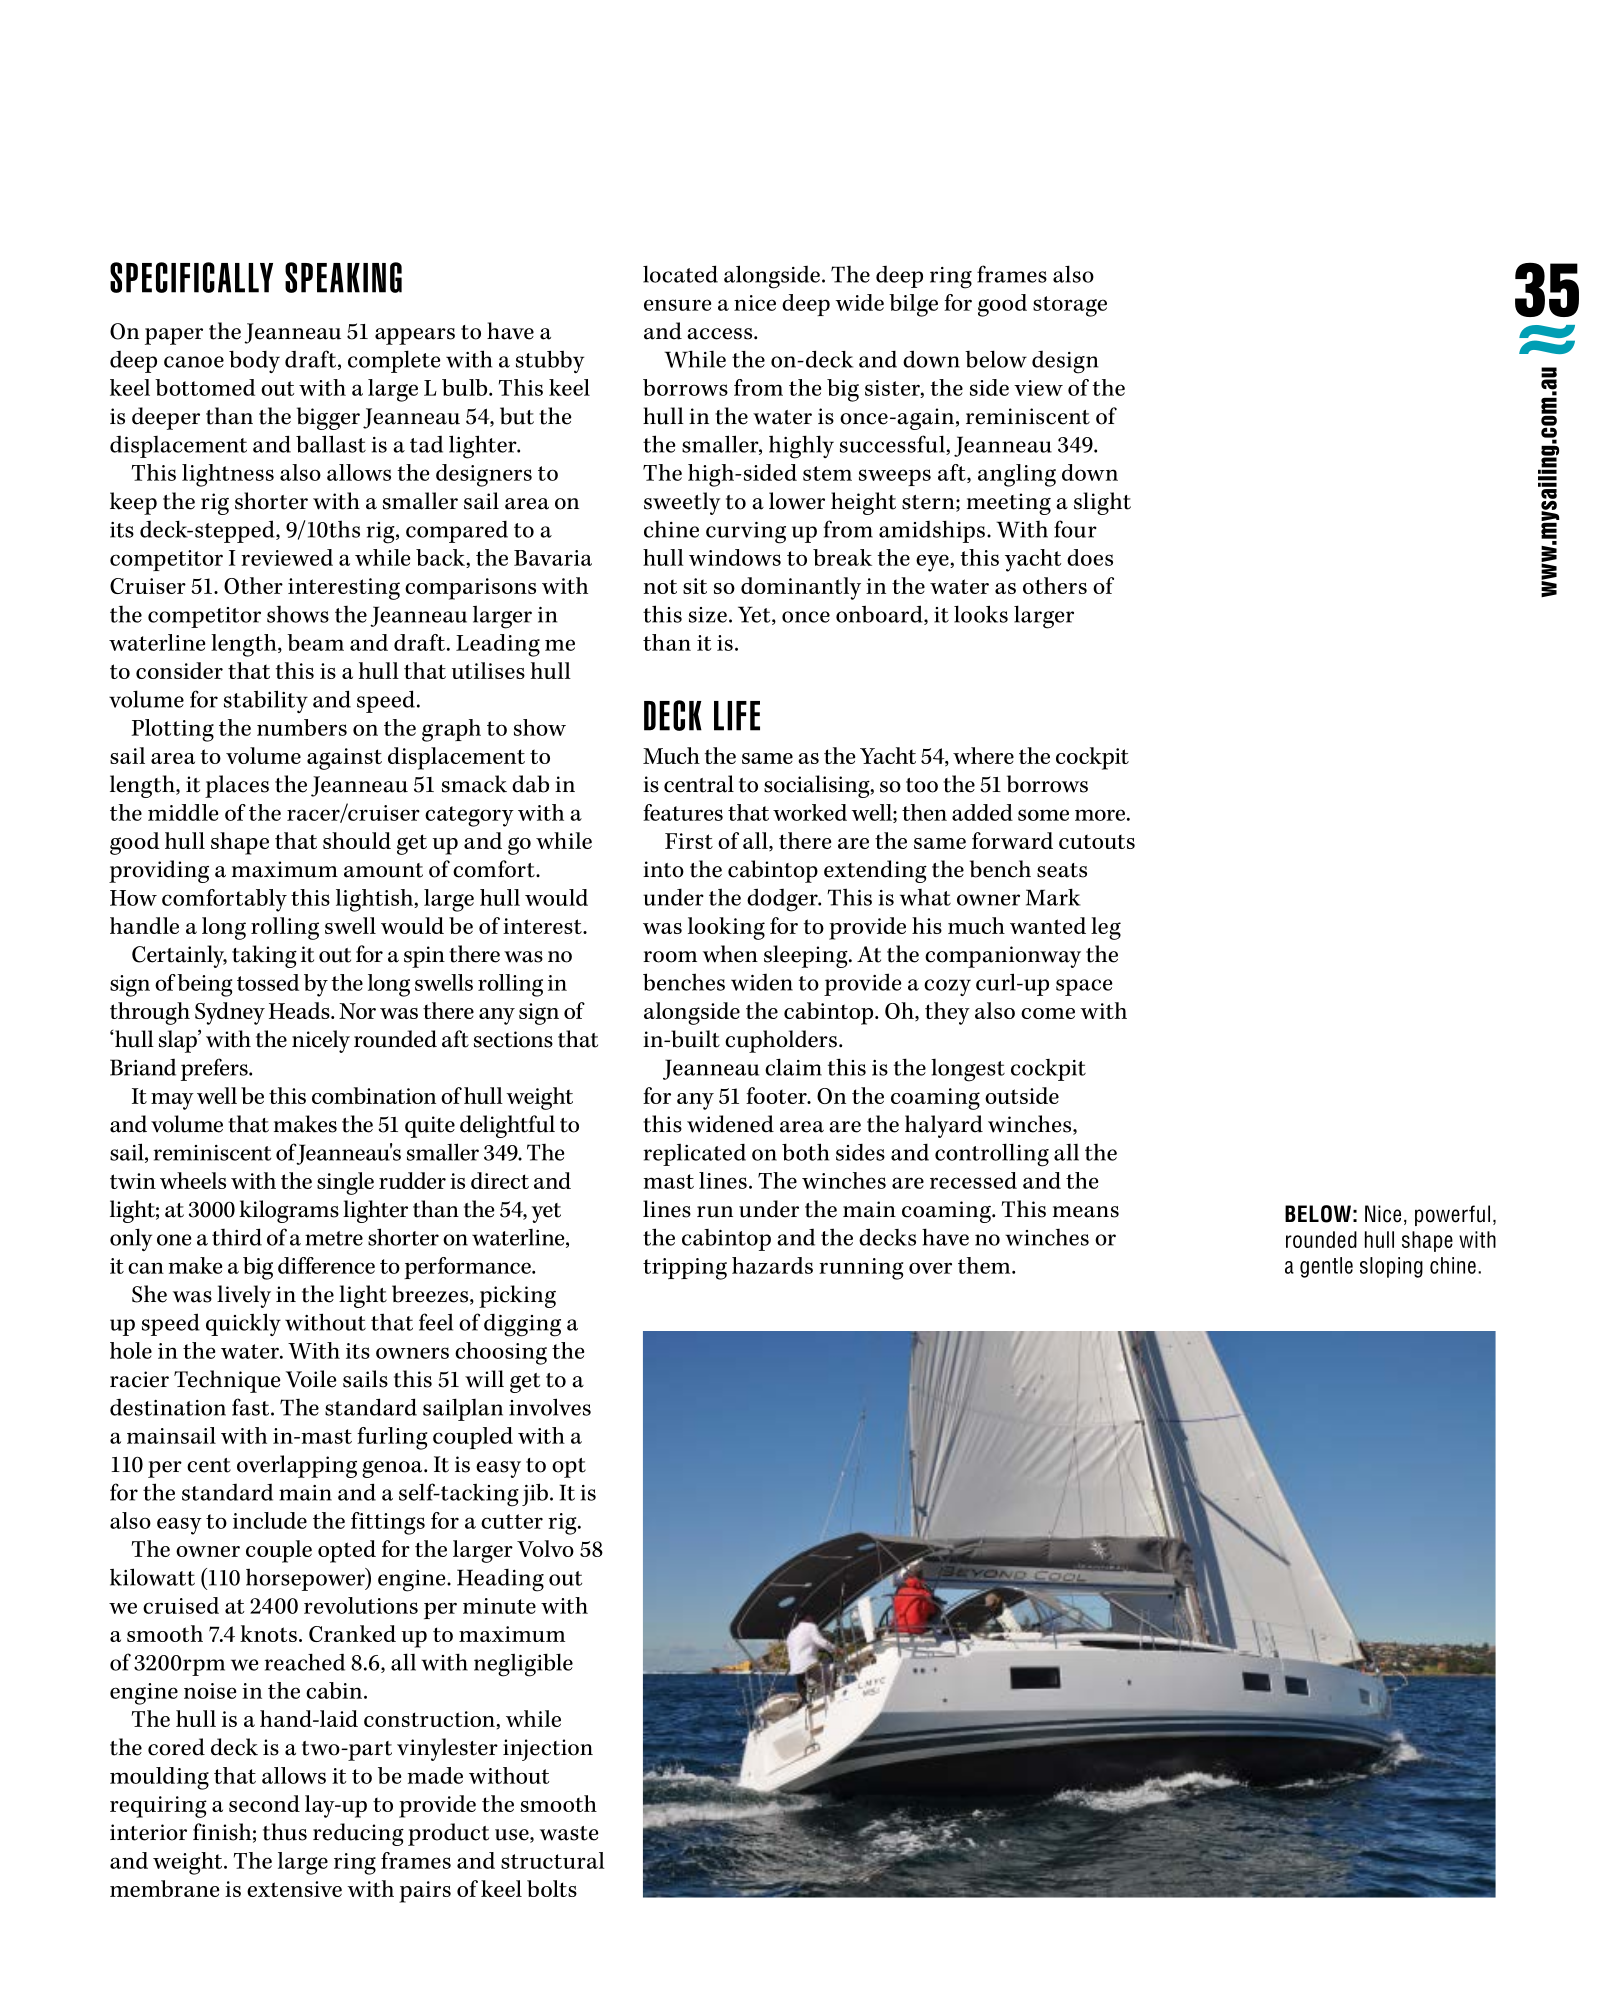 The width and height of the screenshot is (1605, 2007). Describe the element at coordinates (254, 361) in the screenshot. I see `body` at that location.
